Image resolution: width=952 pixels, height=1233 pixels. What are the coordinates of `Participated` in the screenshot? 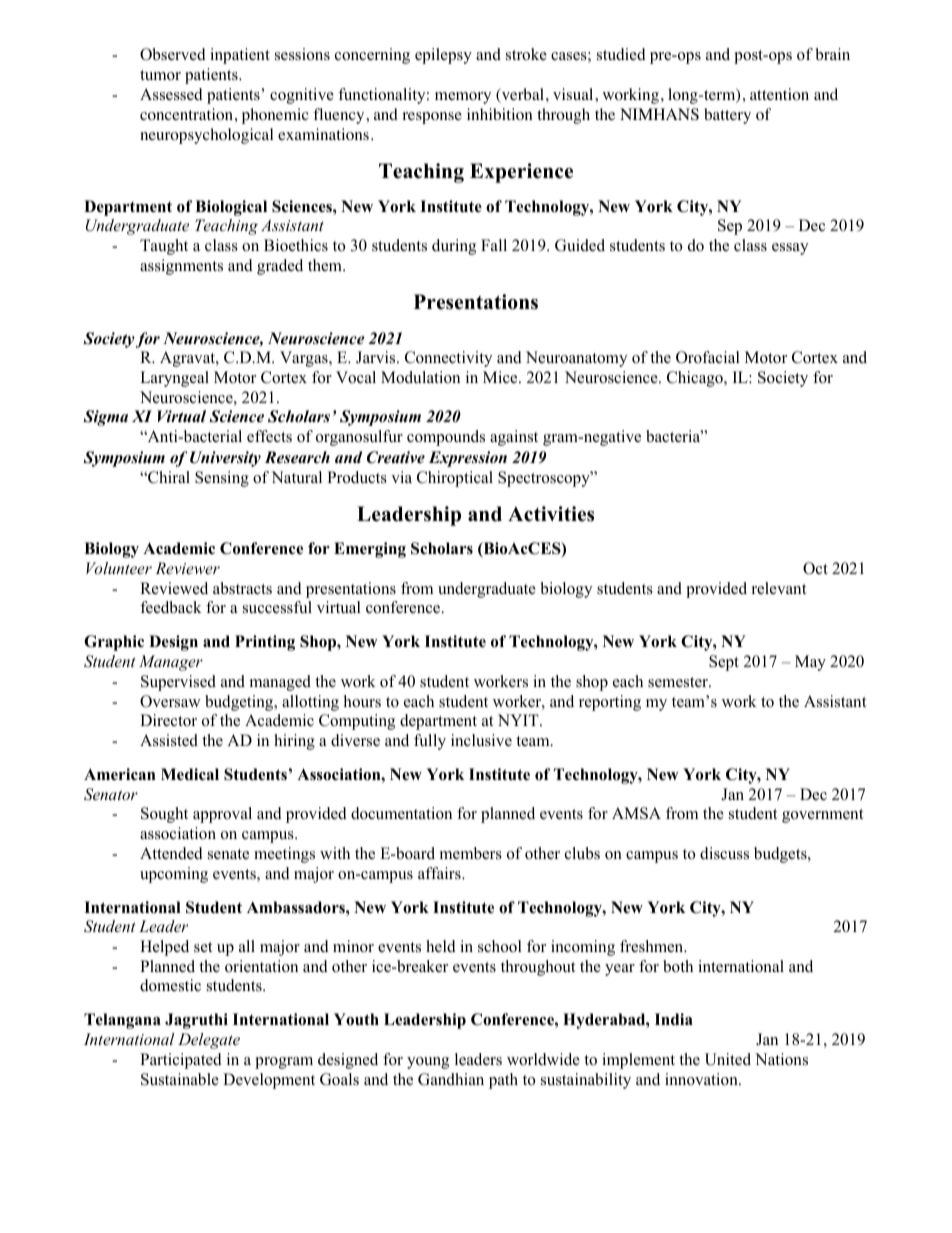 It's located at (181, 1061).
